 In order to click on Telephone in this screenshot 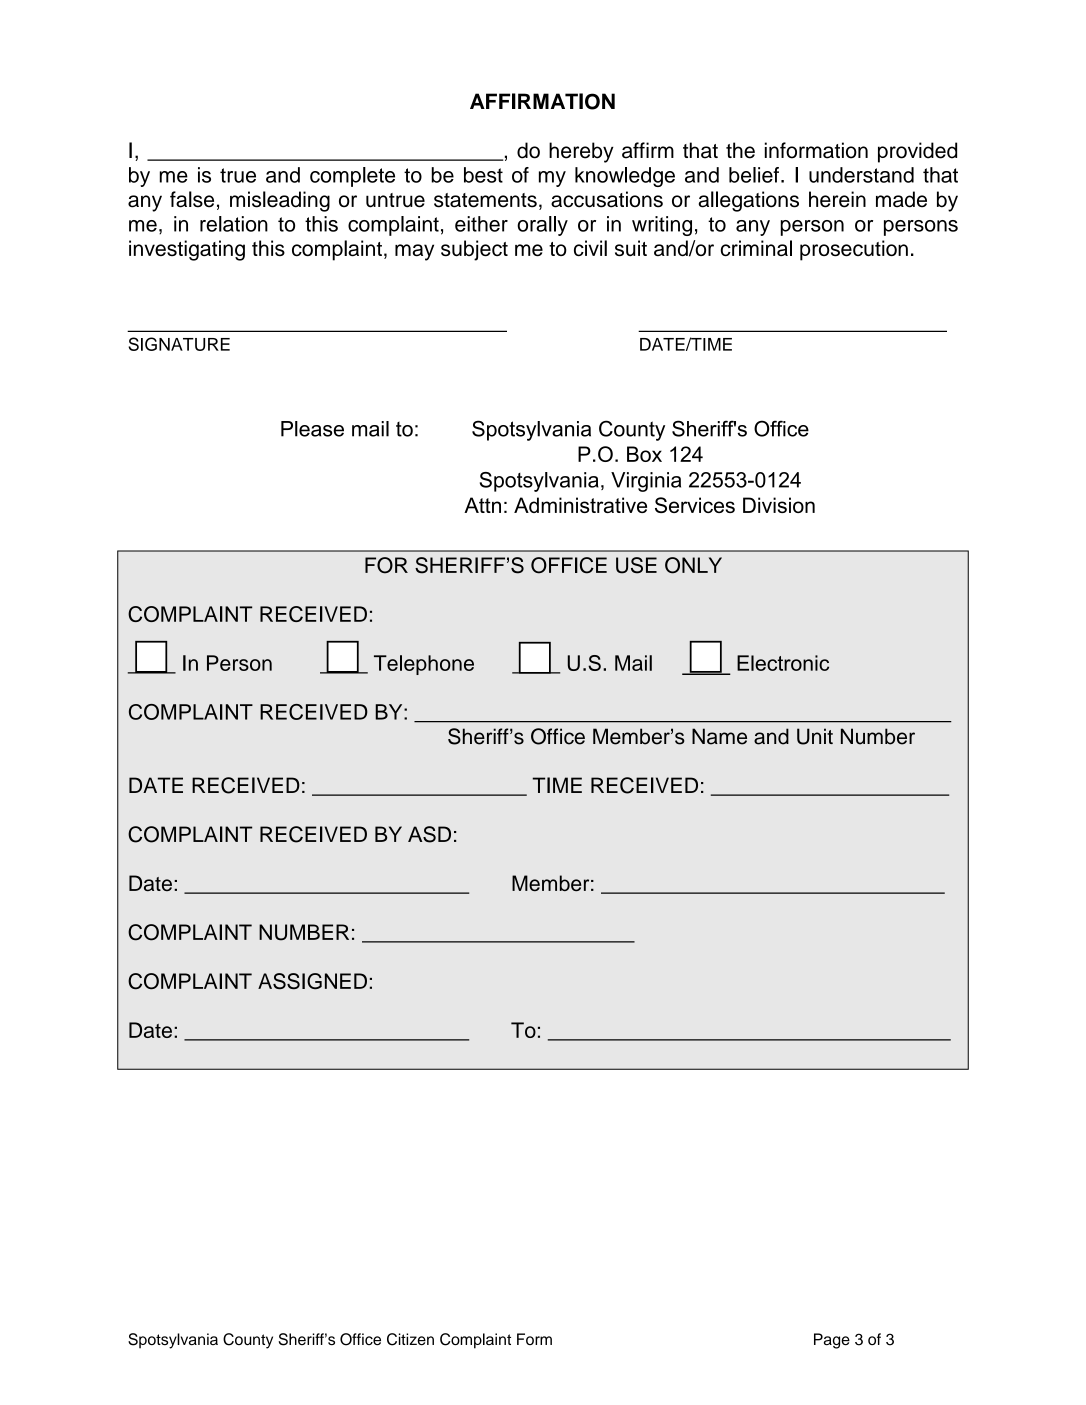, I will do `click(424, 665)`.
